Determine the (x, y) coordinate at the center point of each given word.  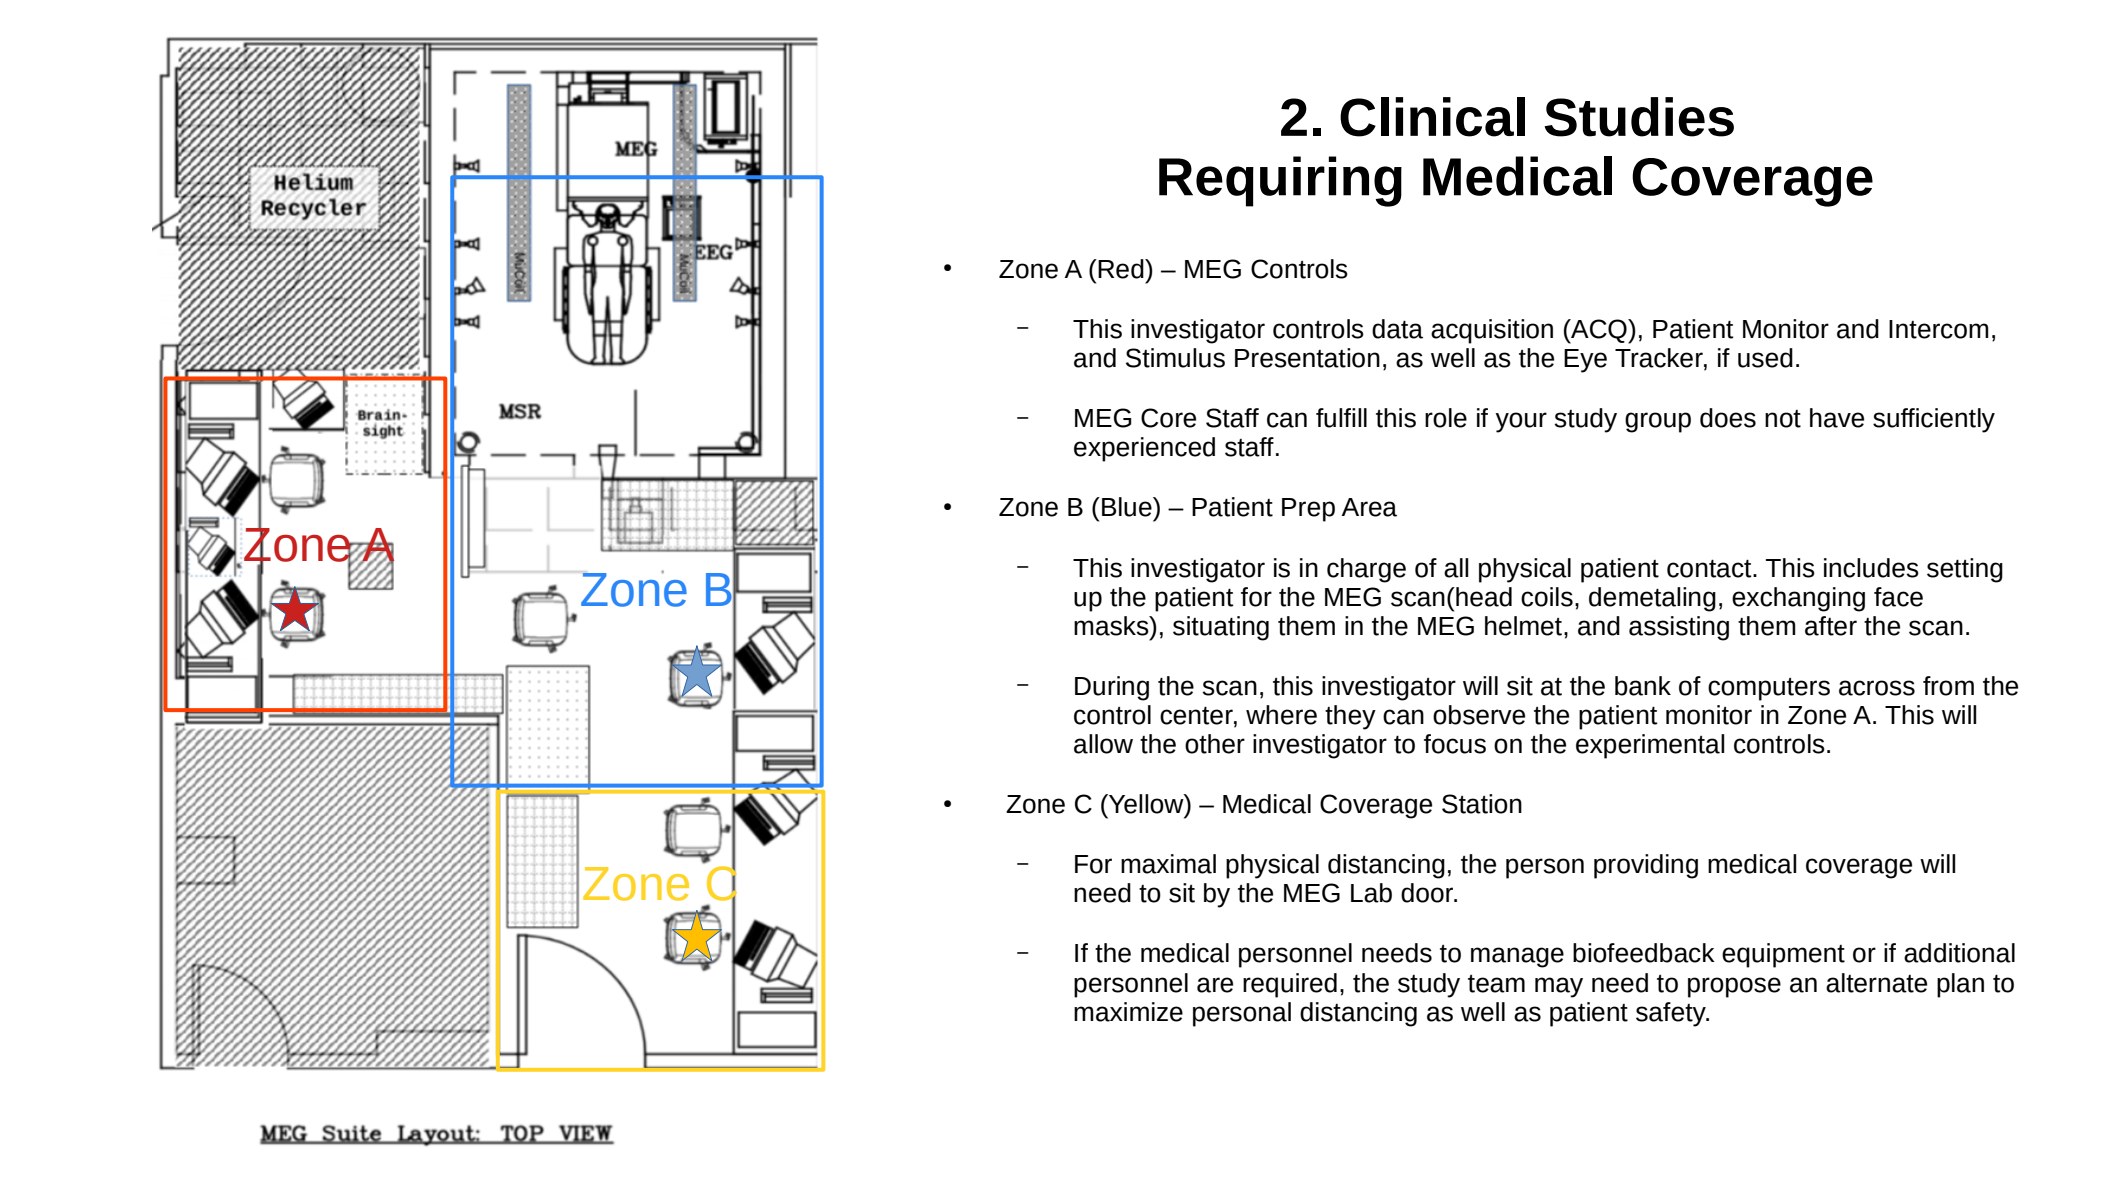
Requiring (1280, 181)
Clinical (1432, 117)
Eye (1585, 361)
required (1290, 985)
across (1877, 688)
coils (1547, 597)
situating (1221, 628)
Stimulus (1175, 358)
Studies (1639, 117)
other (1215, 744)
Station (1482, 804)
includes (1871, 568)
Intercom (1939, 329)
